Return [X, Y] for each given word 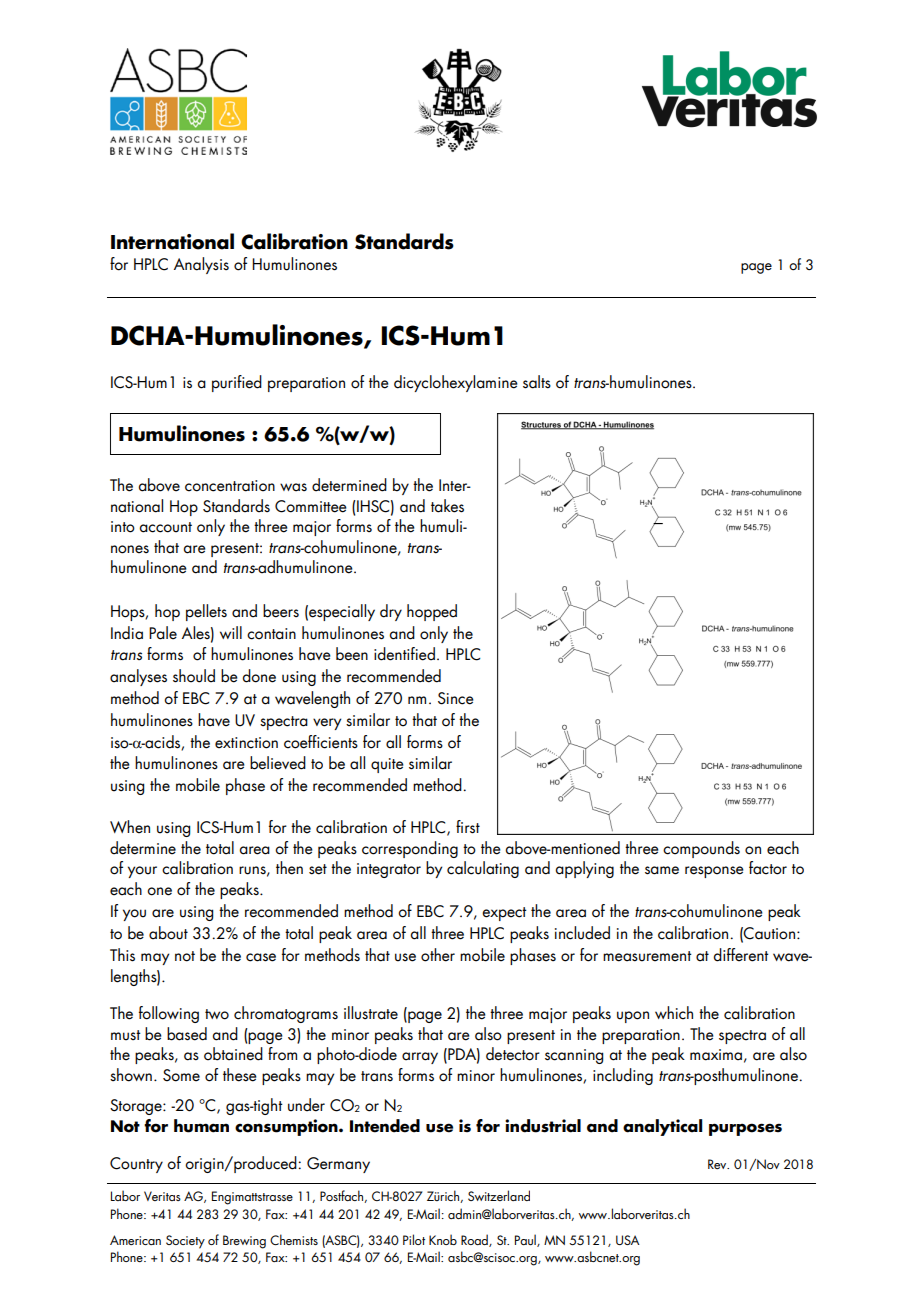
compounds [701, 849]
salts [537, 382]
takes [447, 506]
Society [185, 1242]
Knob [443, 1239]
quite [387, 765]
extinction [246, 743]
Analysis [201, 265]
